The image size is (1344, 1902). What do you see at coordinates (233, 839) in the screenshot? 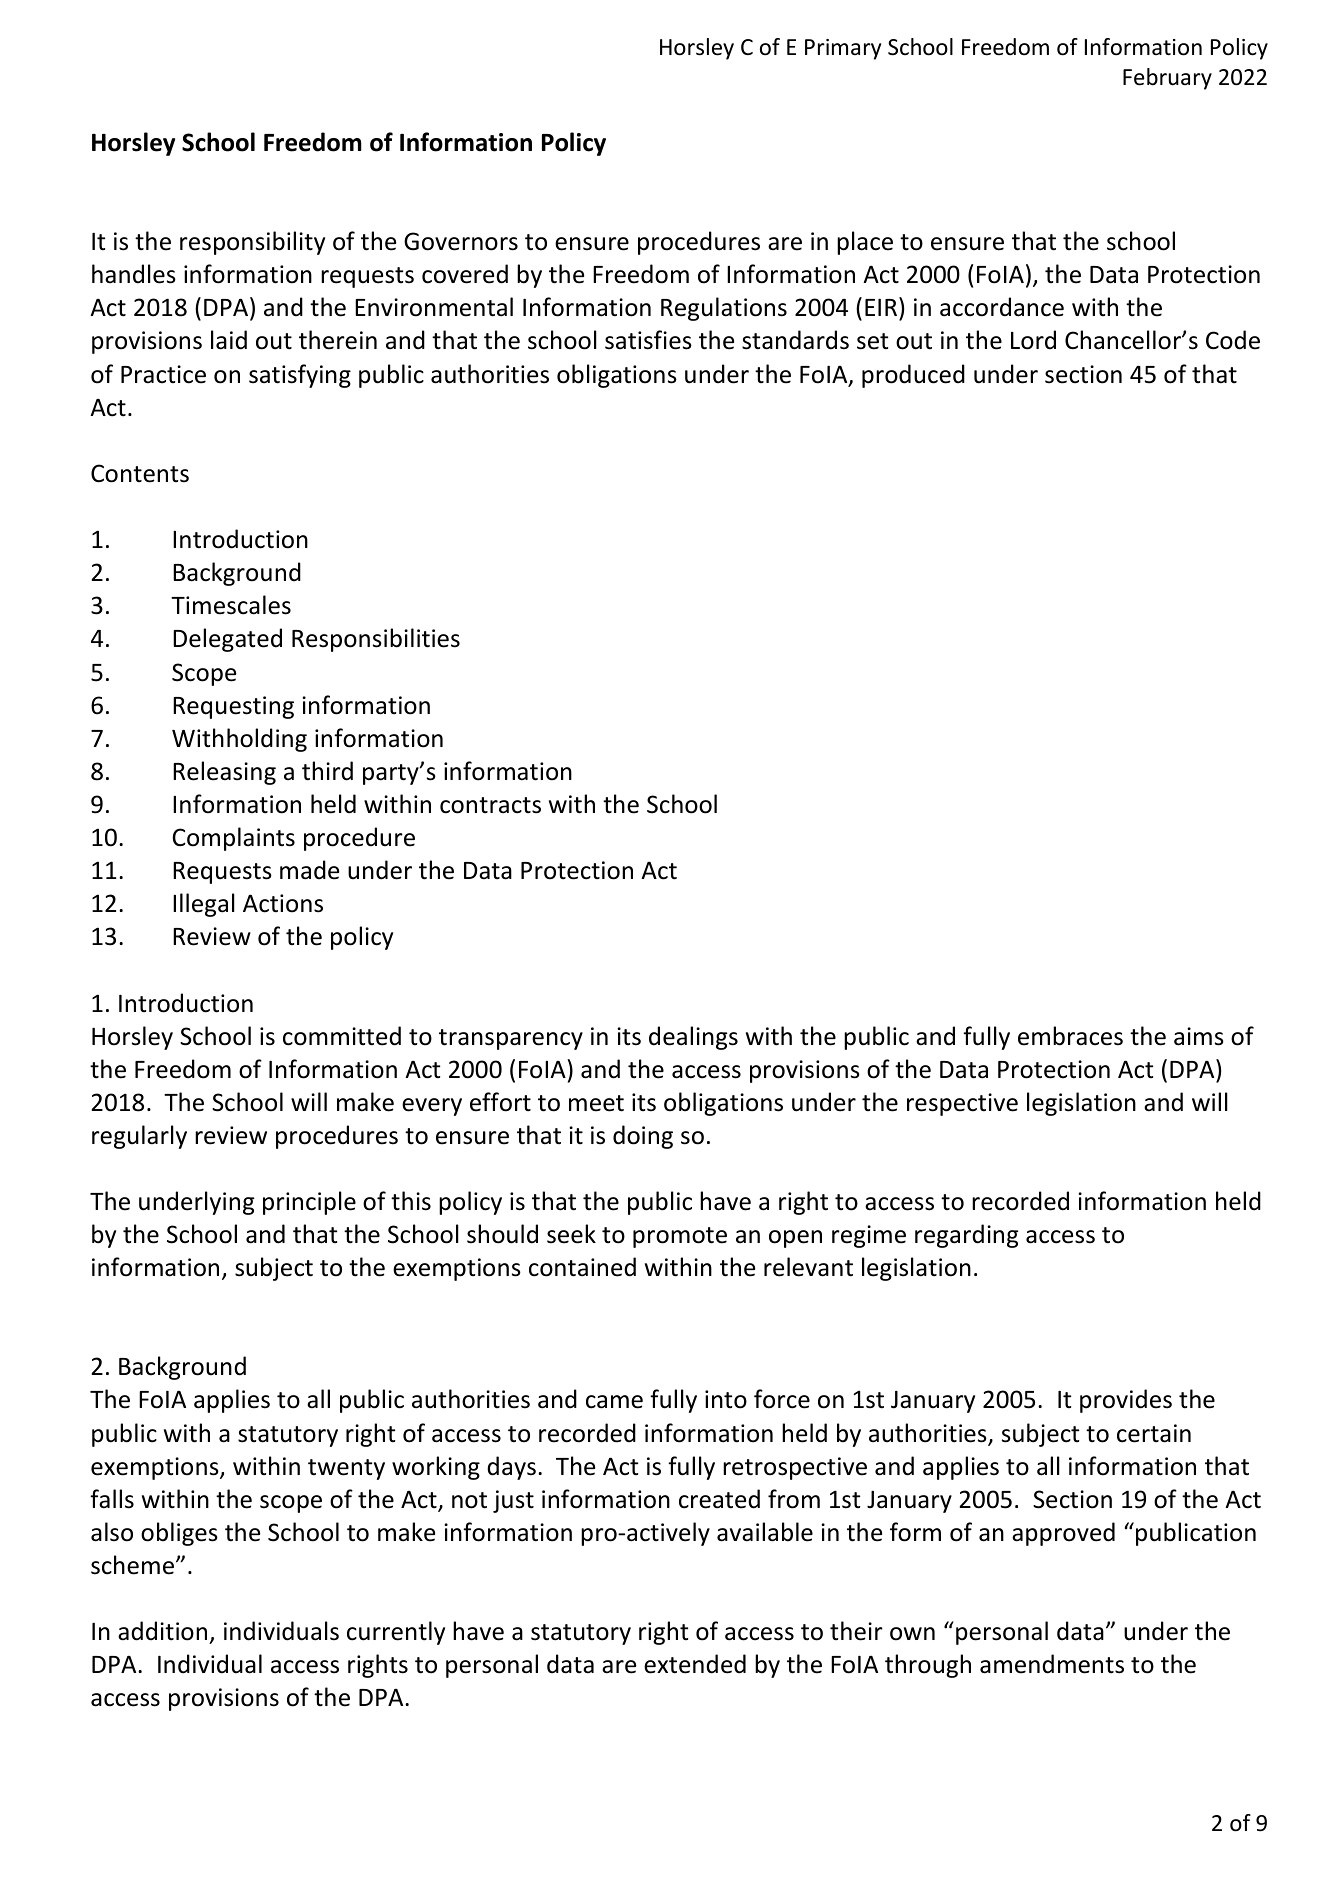
I see `Complaints` at bounding box center [233, 839].
